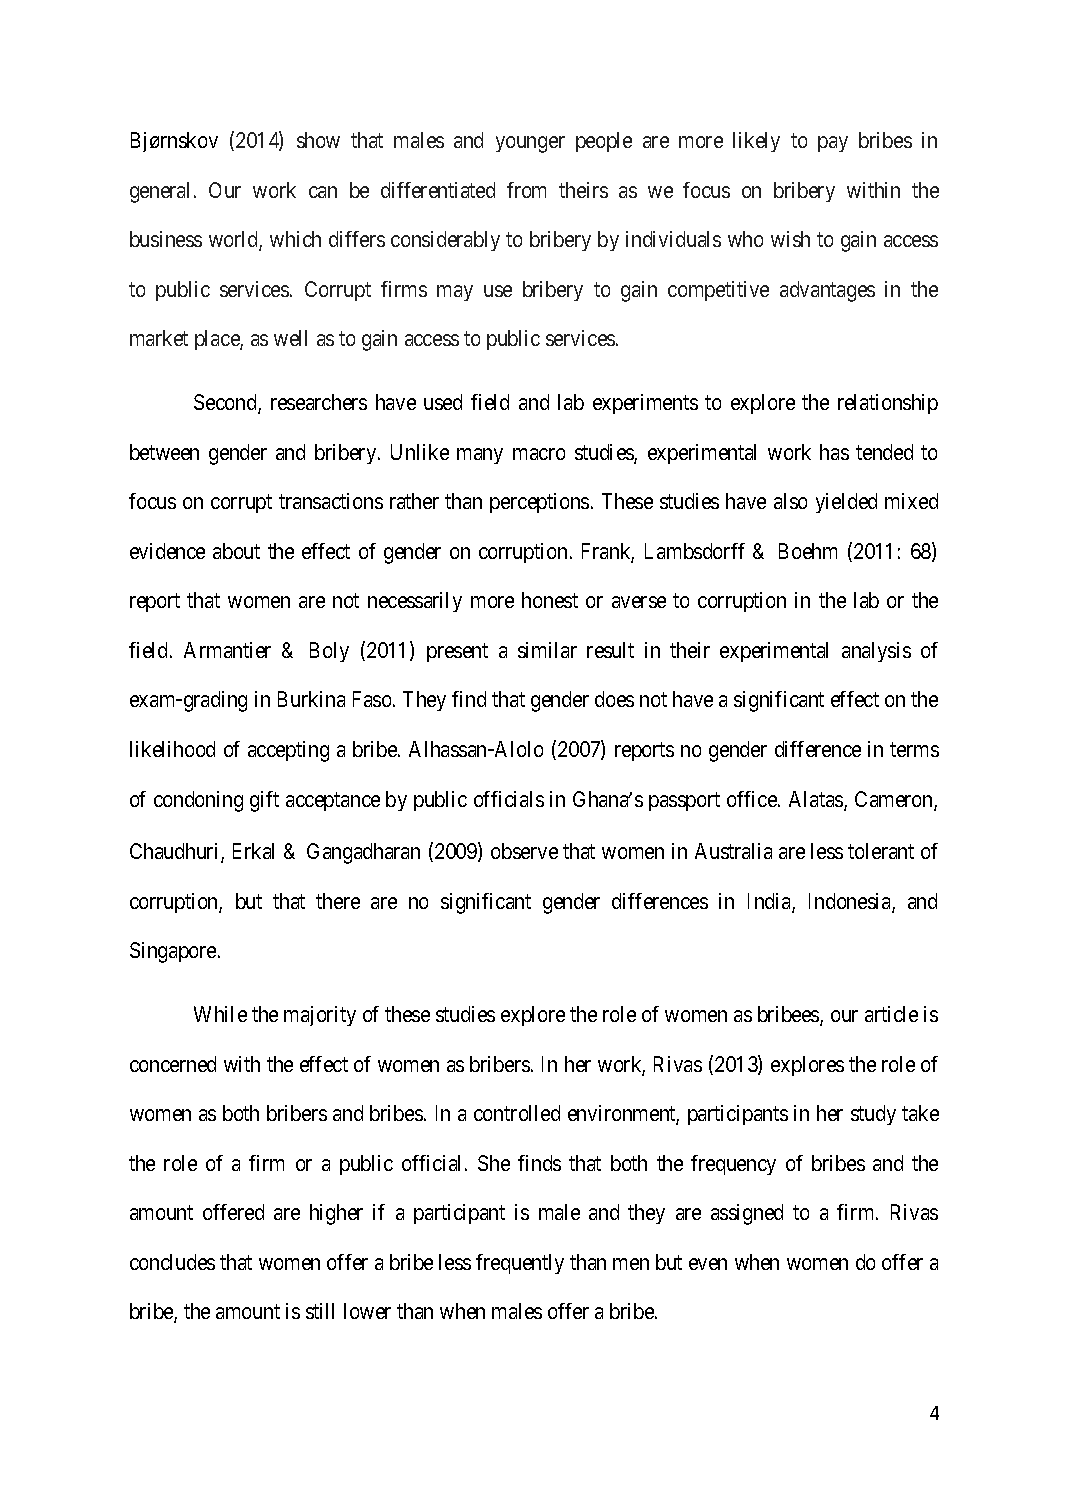 The width and height of the screenshot is (1068, 1511). I want to click on Boehm, so click(808, 551).
